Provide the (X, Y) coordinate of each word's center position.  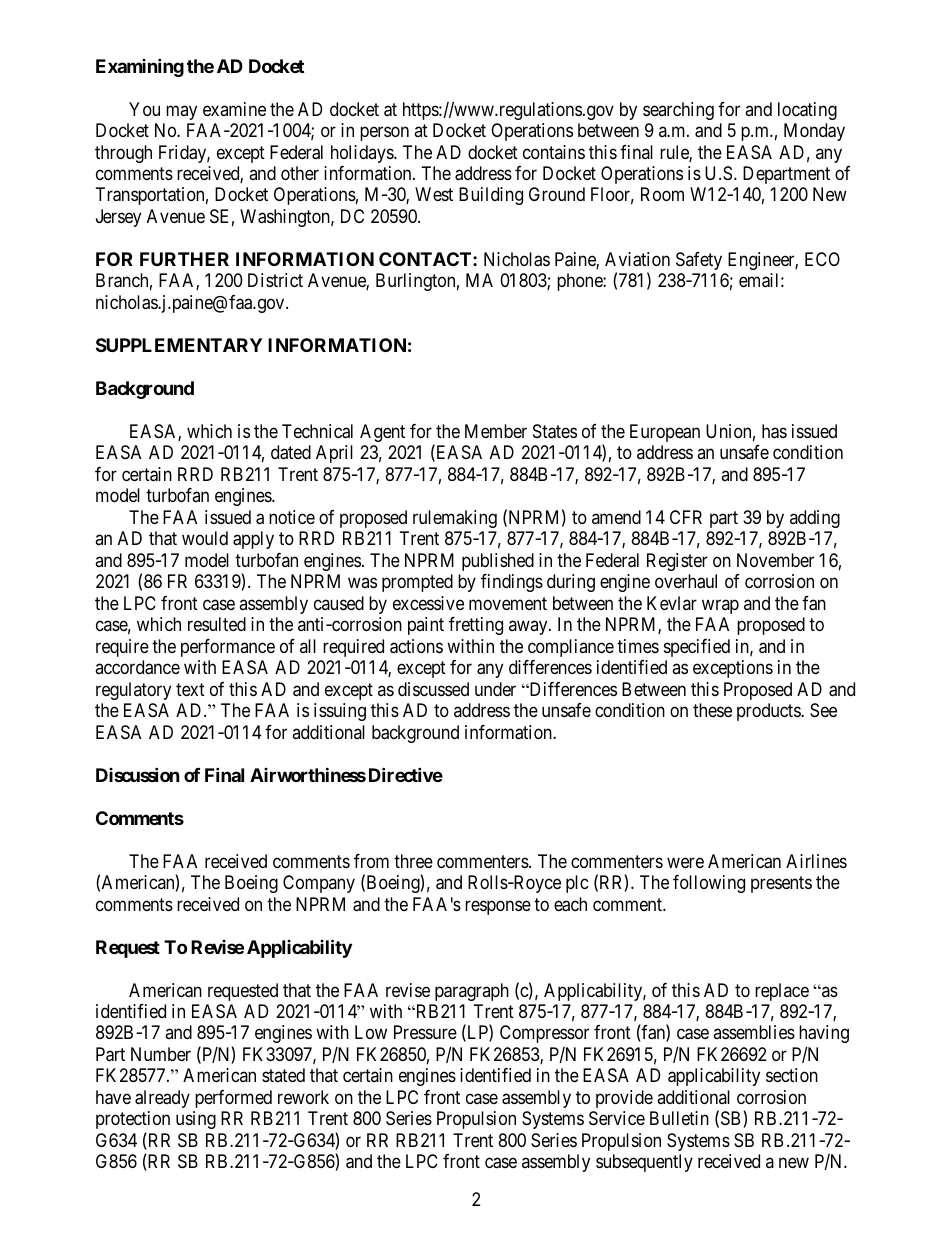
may (181, 112)
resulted (217, 624)
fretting (476, 626)
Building (491, 196)
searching (678, 111)
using (196, 1120)
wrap (720, 606)
